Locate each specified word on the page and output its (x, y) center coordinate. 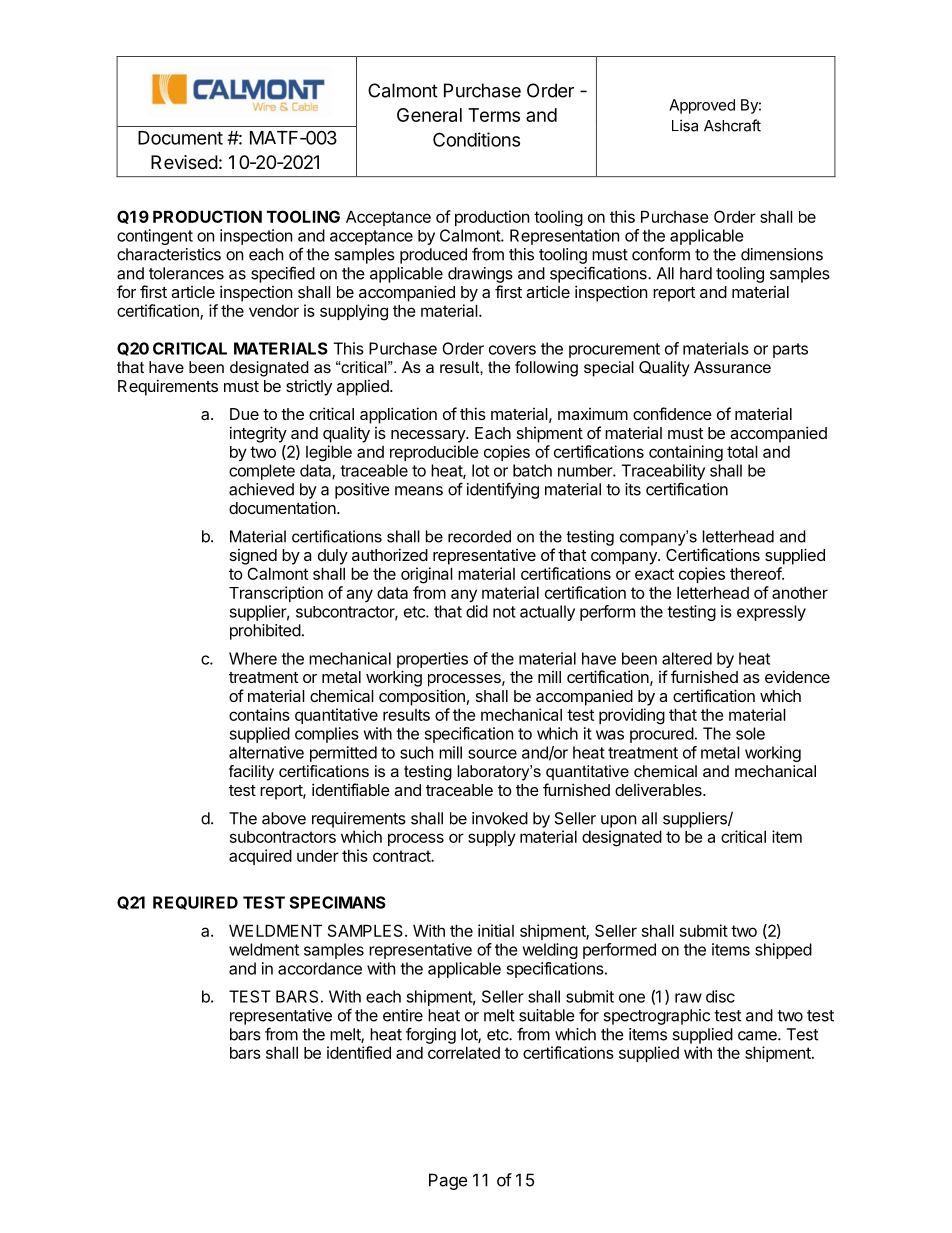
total (742, 451)
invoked (500, 818)
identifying (503, 490)
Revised (184, 162)
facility (251, 773)
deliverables (659, 789)
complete (262, 472)
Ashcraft (732, 125)
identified (359, 1052)
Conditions (476, 139)
